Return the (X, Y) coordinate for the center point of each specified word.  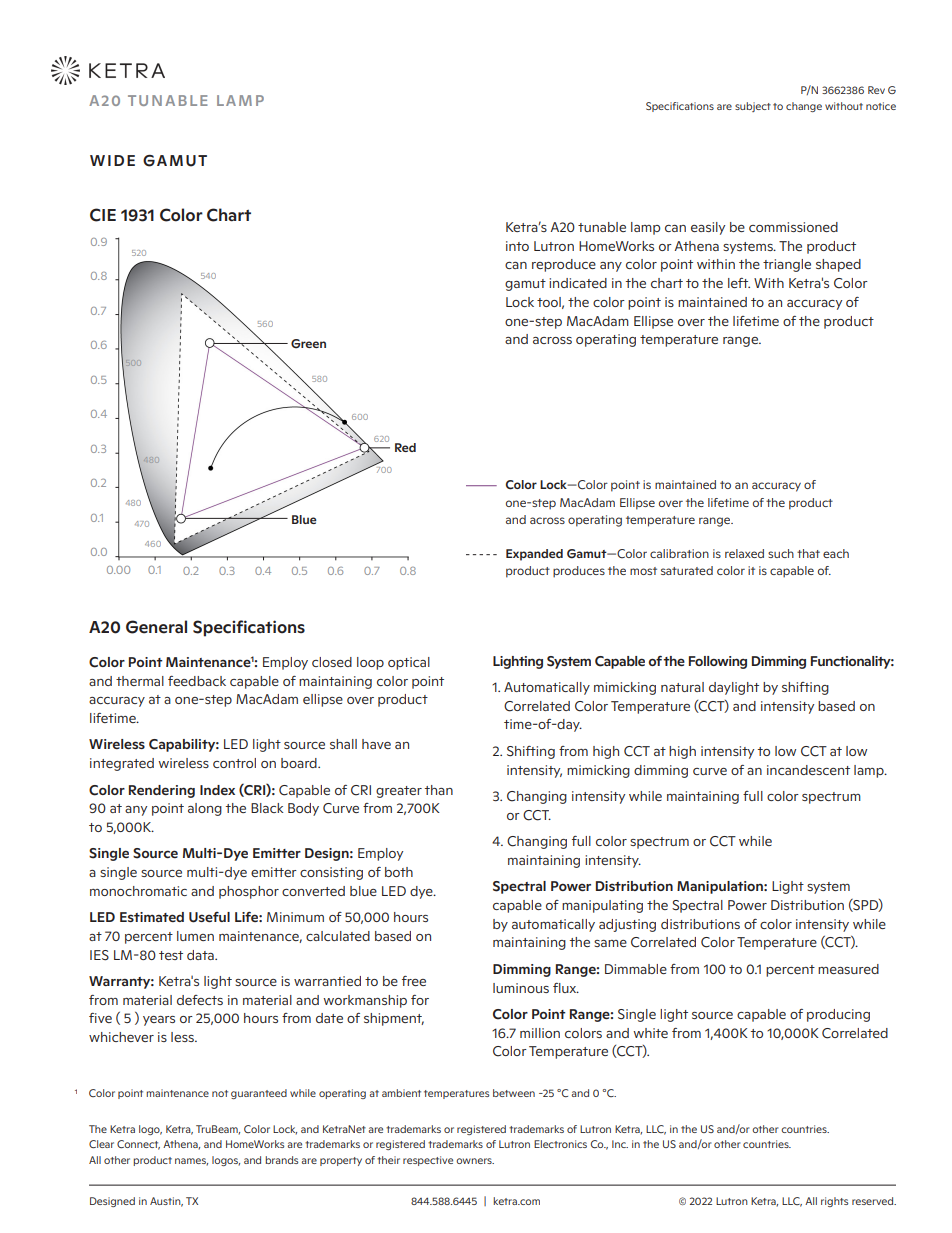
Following (718, 662)
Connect (138, 1145)
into (517, 246)
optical (409, 663)
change (804, 107)
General (156, 627)
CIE (103, 215)
